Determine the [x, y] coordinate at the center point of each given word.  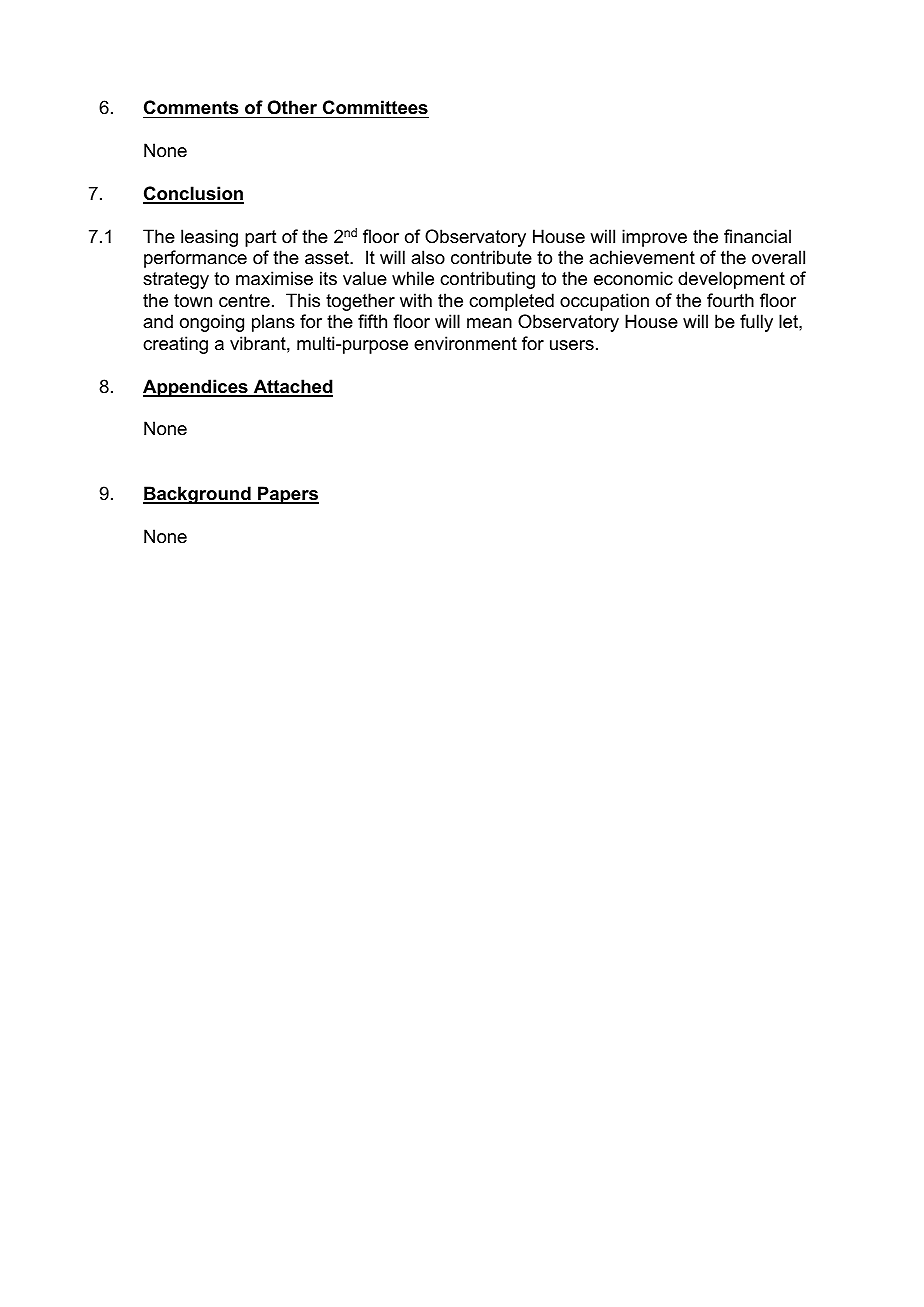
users [572, 345]
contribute [491, 257]
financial [757, 236]
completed [511, 302]
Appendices [196, 388]
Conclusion [193, 194]
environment [465, 343]
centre [244, 301]
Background [198, 495]
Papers [287, 495]
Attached [292, 387]
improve [654, 238]
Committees [375, 107]
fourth [730, 300]
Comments [191, 107]
